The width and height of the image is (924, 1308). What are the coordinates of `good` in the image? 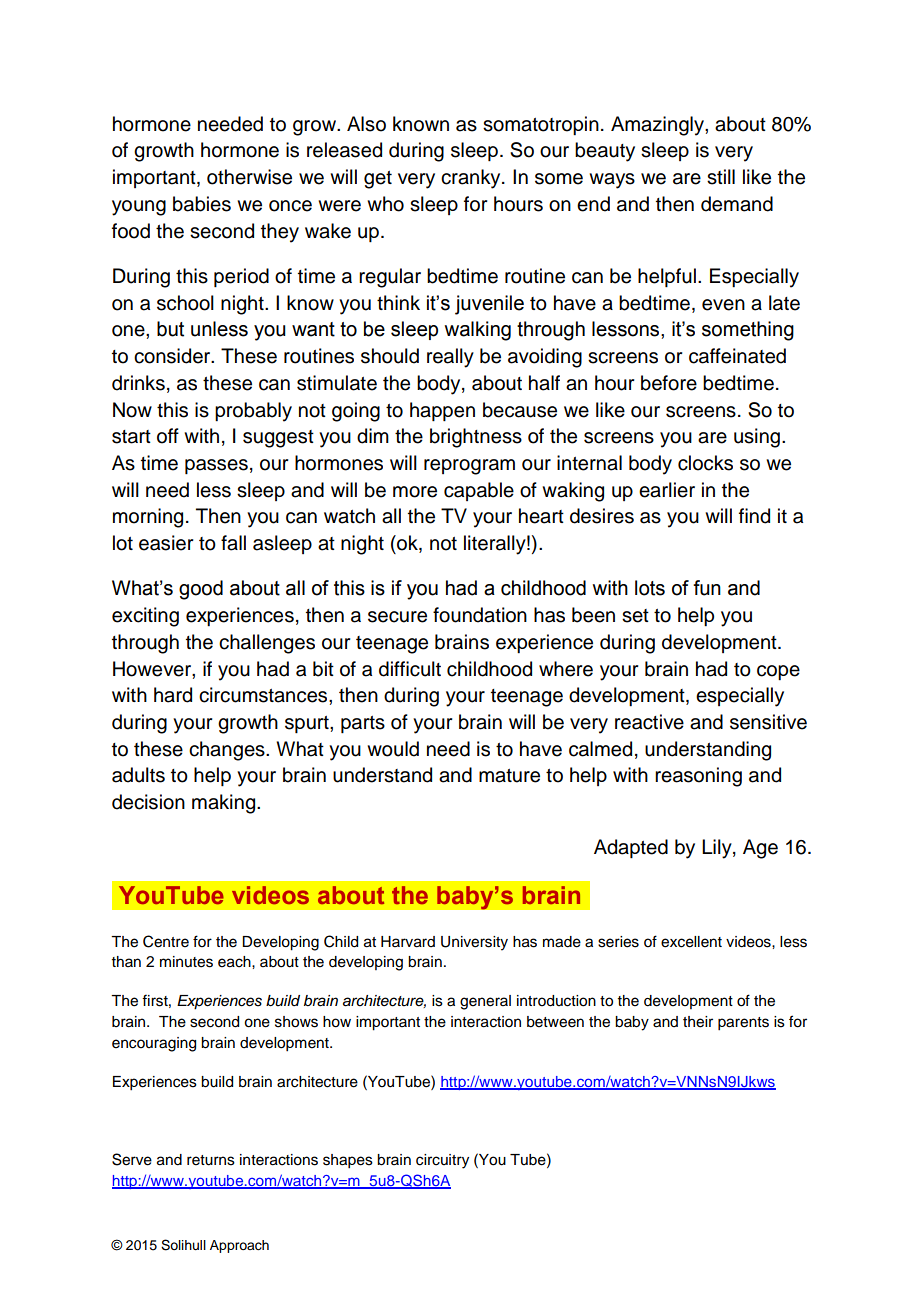 It's located at (201, 590).
